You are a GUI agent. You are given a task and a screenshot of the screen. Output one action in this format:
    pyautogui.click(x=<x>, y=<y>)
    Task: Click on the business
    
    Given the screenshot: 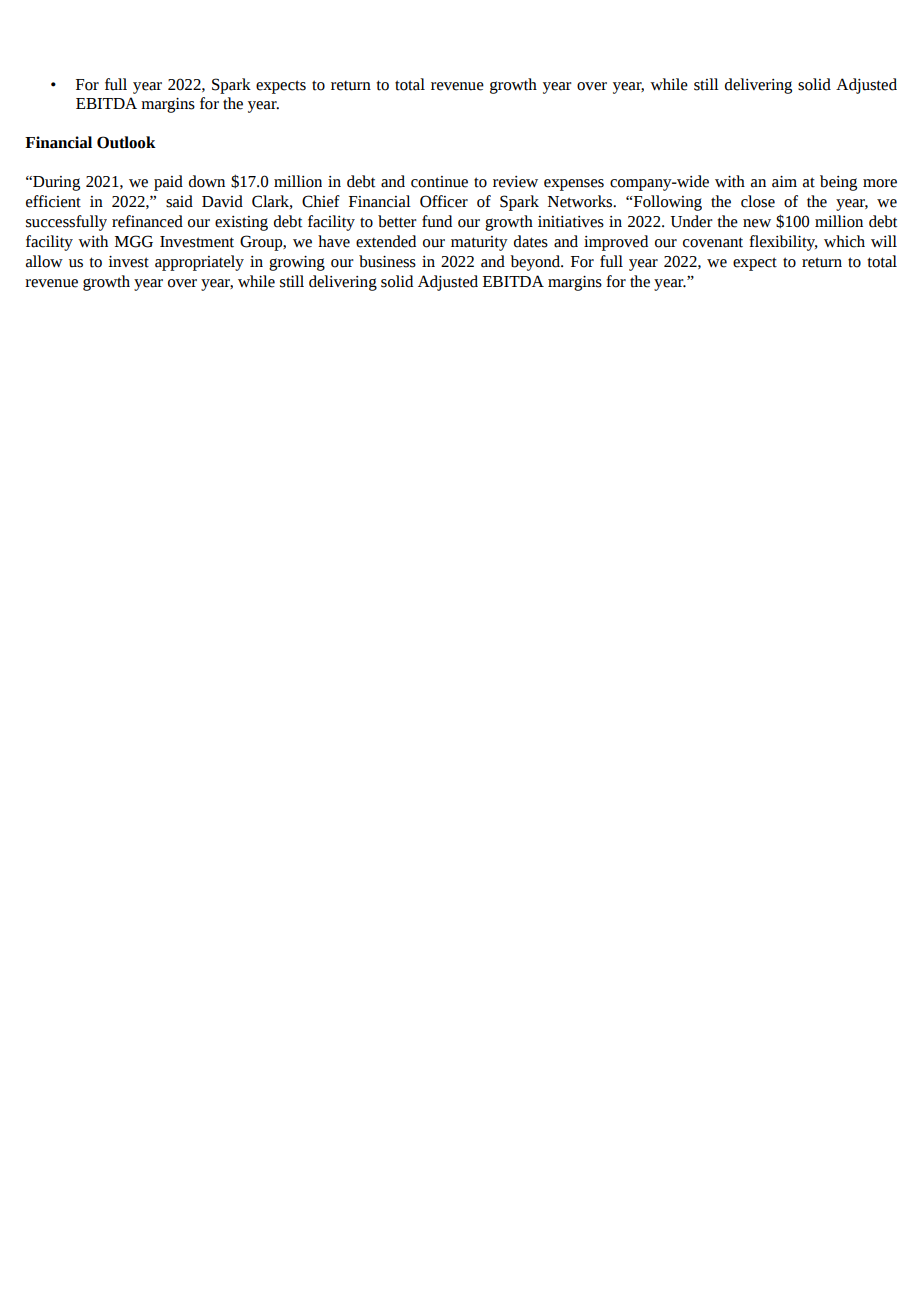 What is the action you would take?
    pyautogui.click(x=387, y=261)
